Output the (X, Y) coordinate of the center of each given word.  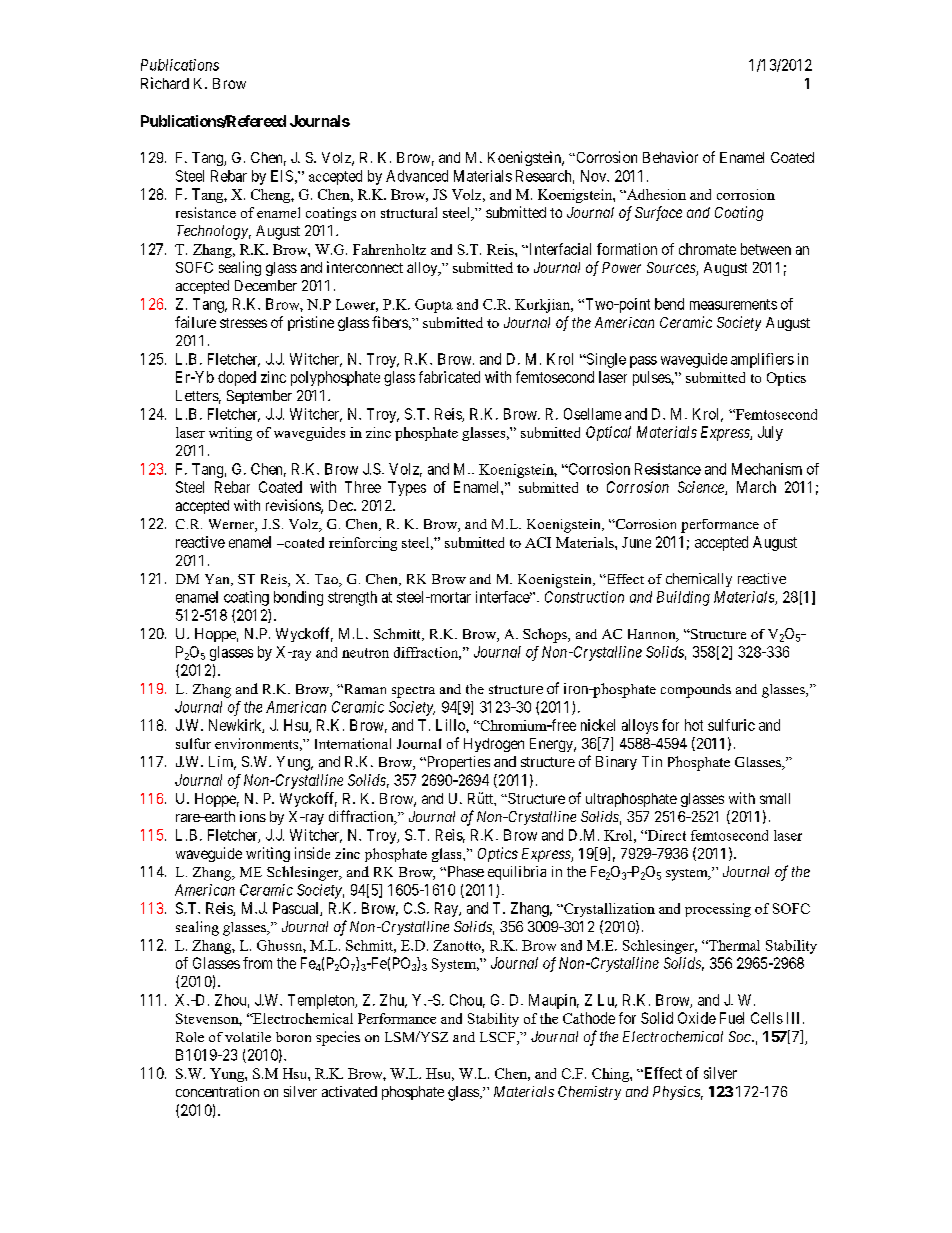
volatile (248, 1037)
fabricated (449, 377)
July (770, 433)
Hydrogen (494, 745)
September (259, 397)
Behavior (670, 157)
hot (694, 725)
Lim (222, 763)
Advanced (417, 176)
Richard (165, 83)
